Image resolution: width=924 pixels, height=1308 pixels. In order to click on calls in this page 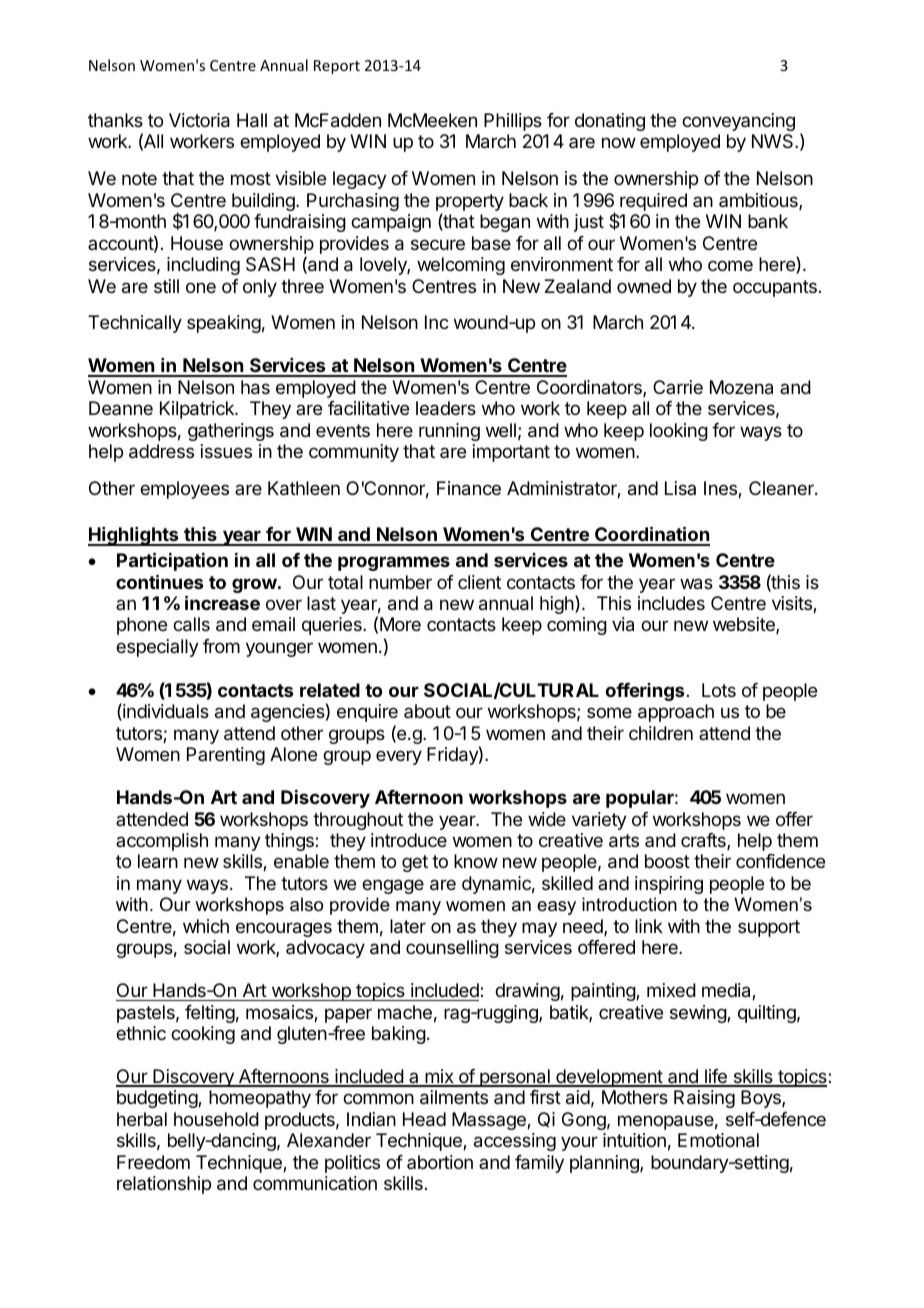, I will do `click(191, 624)`.
